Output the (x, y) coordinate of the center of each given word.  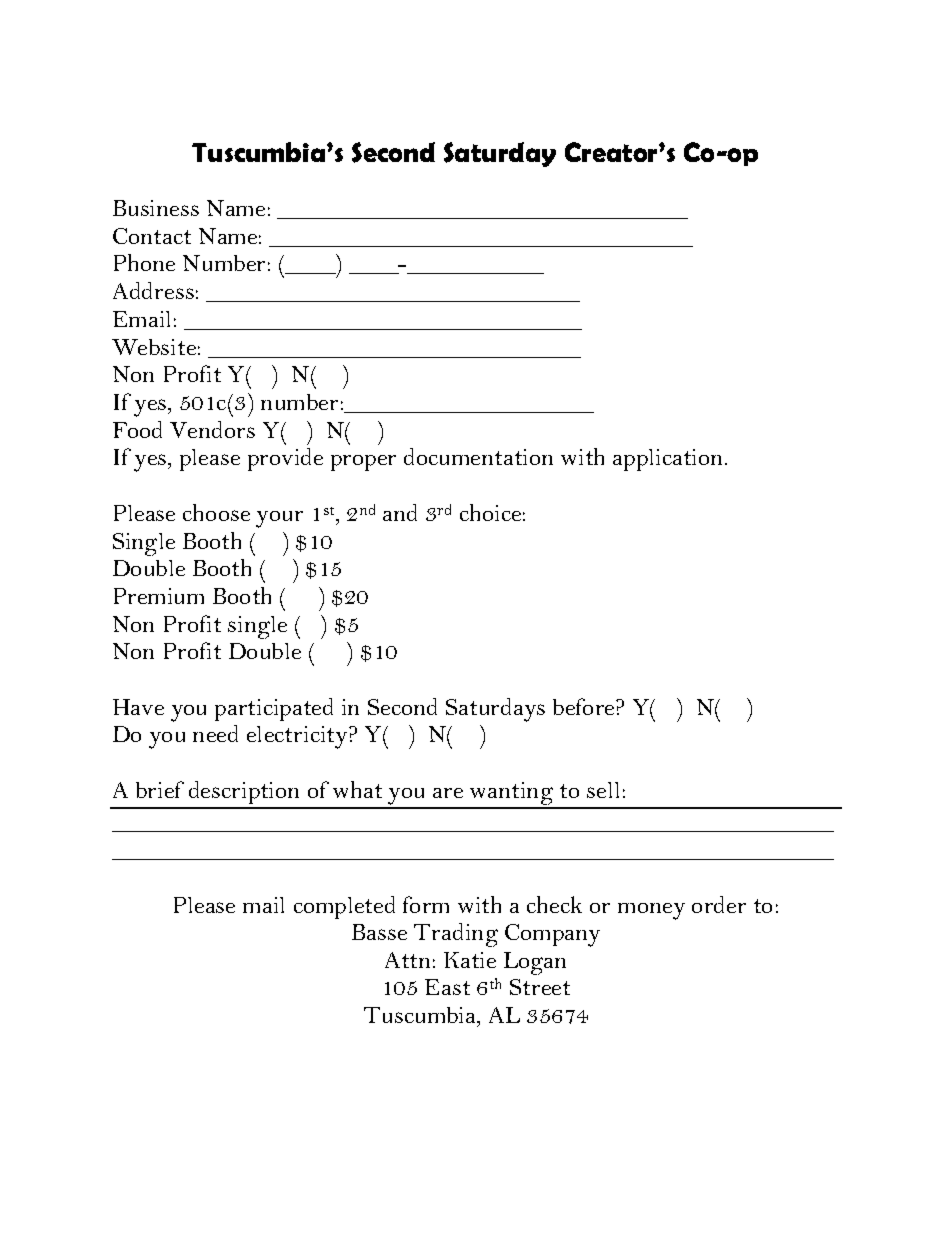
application (669, 460)
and (400, 512)
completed (344, 907)
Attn (407, 960)
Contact (152, 236)
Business (156, 208)
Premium (159, 596)
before (585, 706)
